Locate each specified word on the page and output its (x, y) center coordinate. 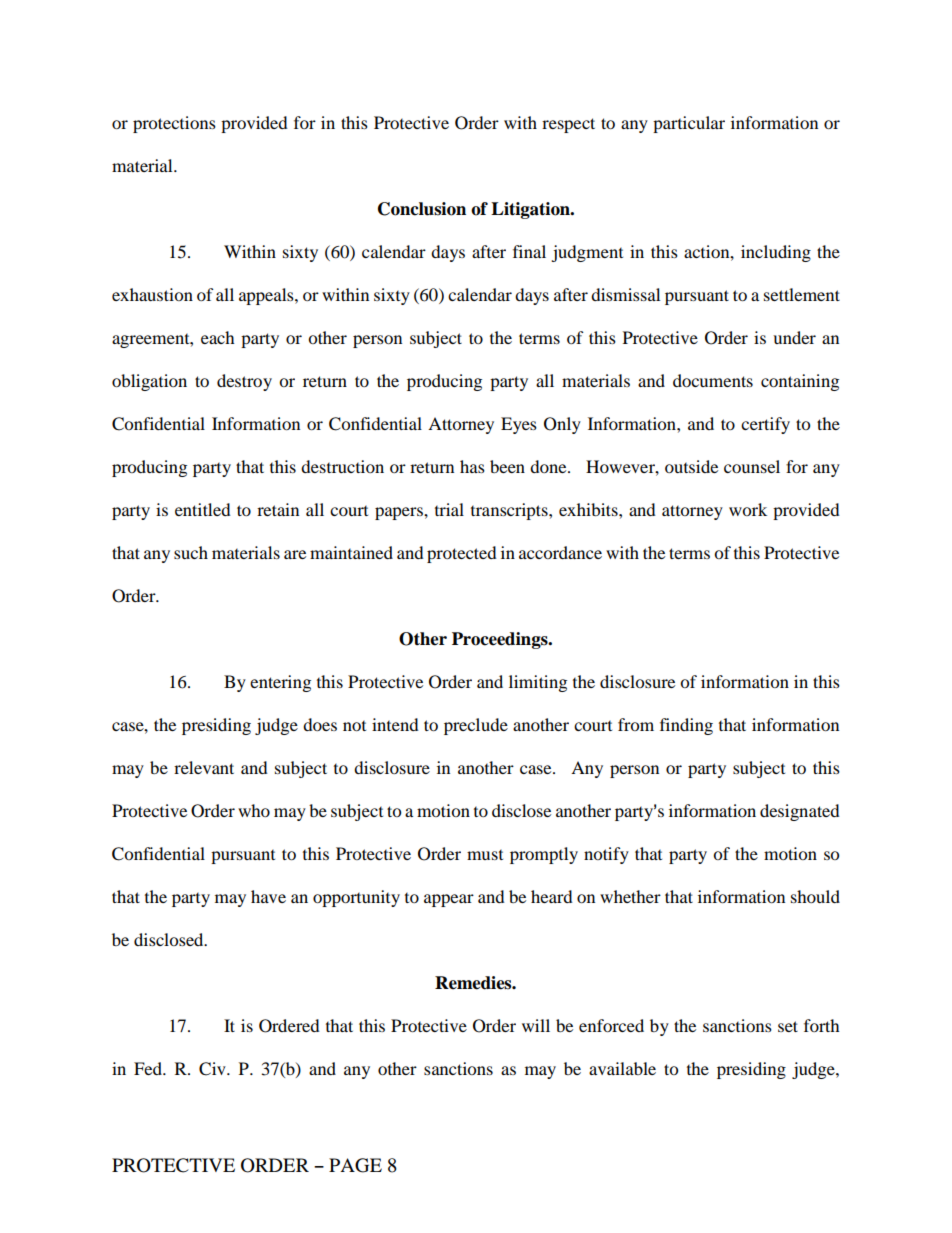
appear (449, 900)
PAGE (355, 1165)
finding (686, 726)
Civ (213, 1069)
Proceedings (501, 640)
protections (174, 124)
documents (713, 380)
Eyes (519, 425)
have (268, 896)
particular (689, 124)
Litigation (531, 210)
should (815, 896)
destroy (244, 382)
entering (280, 683)
